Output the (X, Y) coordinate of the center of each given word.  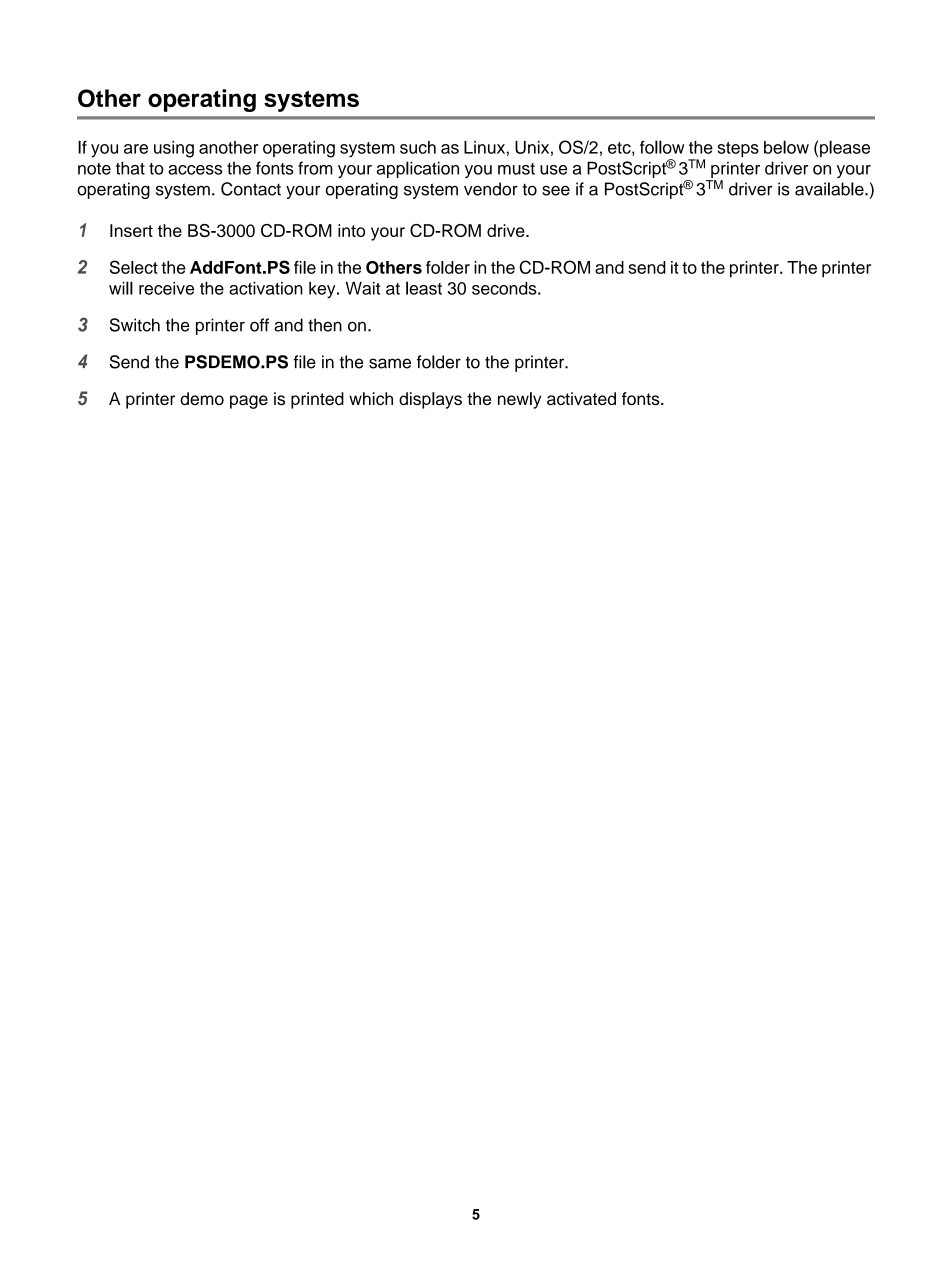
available (830, 189)
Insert (131, 230)
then (325, 325)
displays (430, 400)
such (418, 147)
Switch (135, 325)
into (351, 230)
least (424, 288)
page (249, 402)
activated (581, 398)
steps (738, 149)
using (174, 149)
